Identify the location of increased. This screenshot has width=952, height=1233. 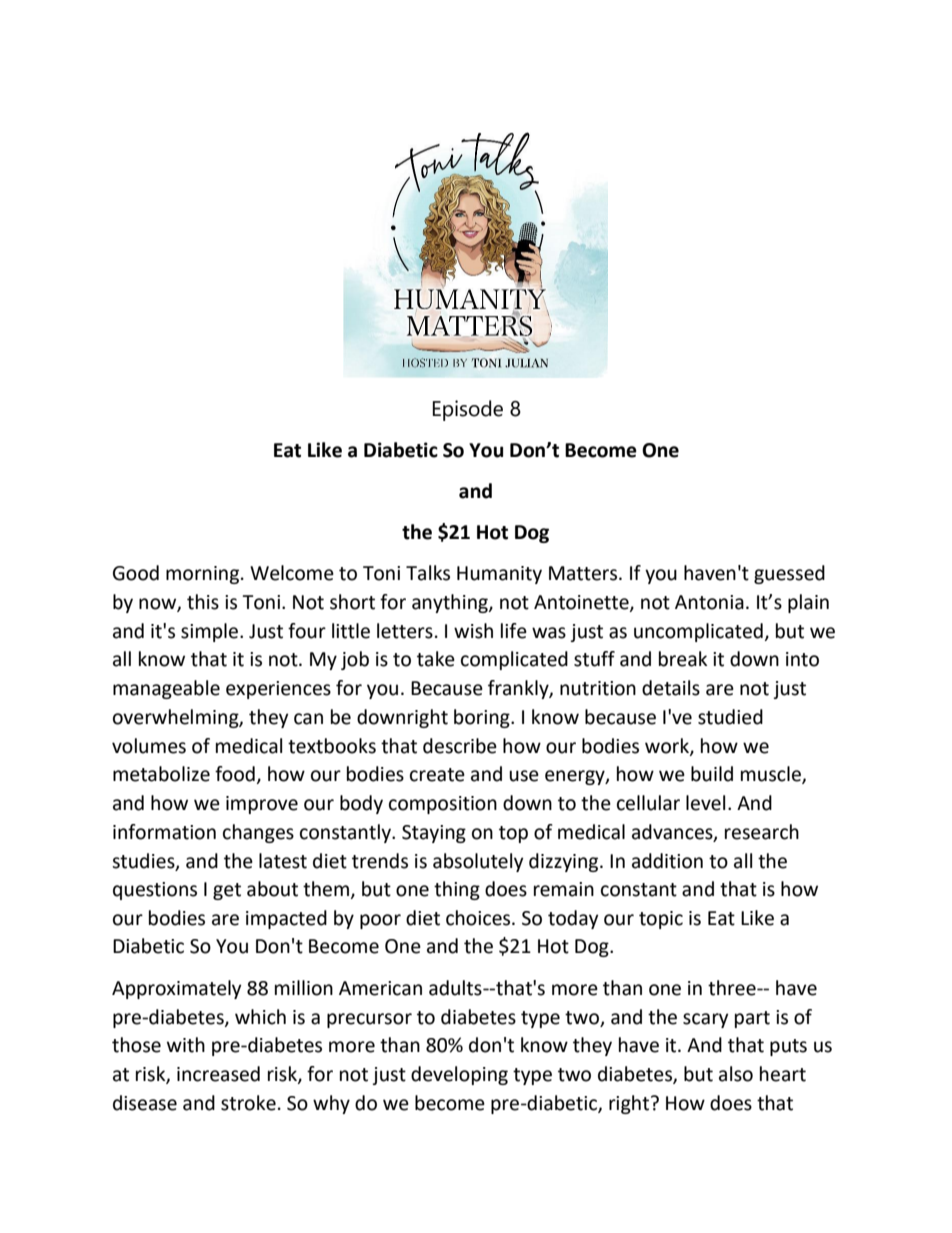
(218, 1074).
